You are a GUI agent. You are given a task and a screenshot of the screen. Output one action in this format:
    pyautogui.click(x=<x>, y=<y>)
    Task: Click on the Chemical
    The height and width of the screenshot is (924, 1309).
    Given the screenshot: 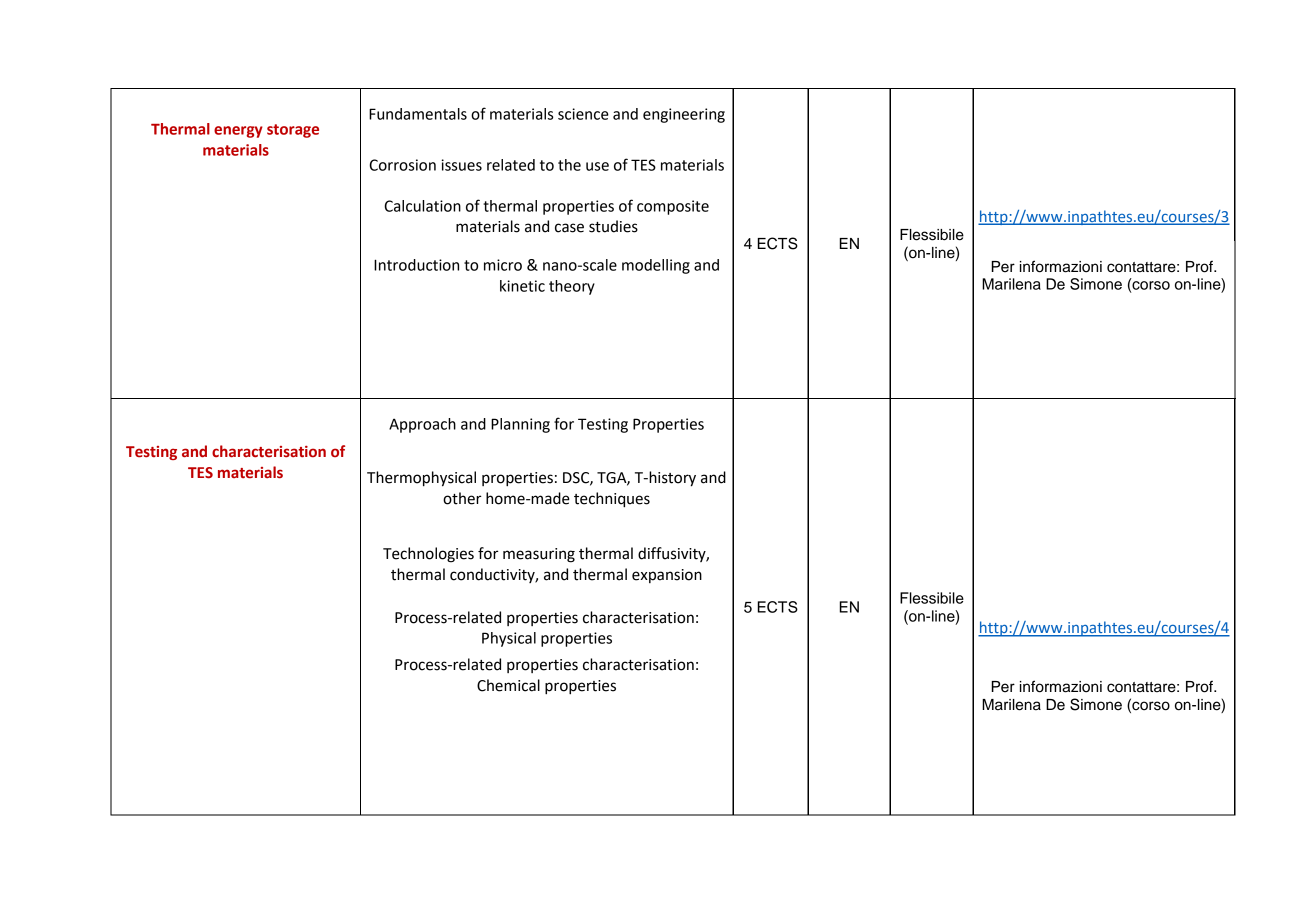 What is the action you would take?
    pyautogui.click(x=508, y=685)
